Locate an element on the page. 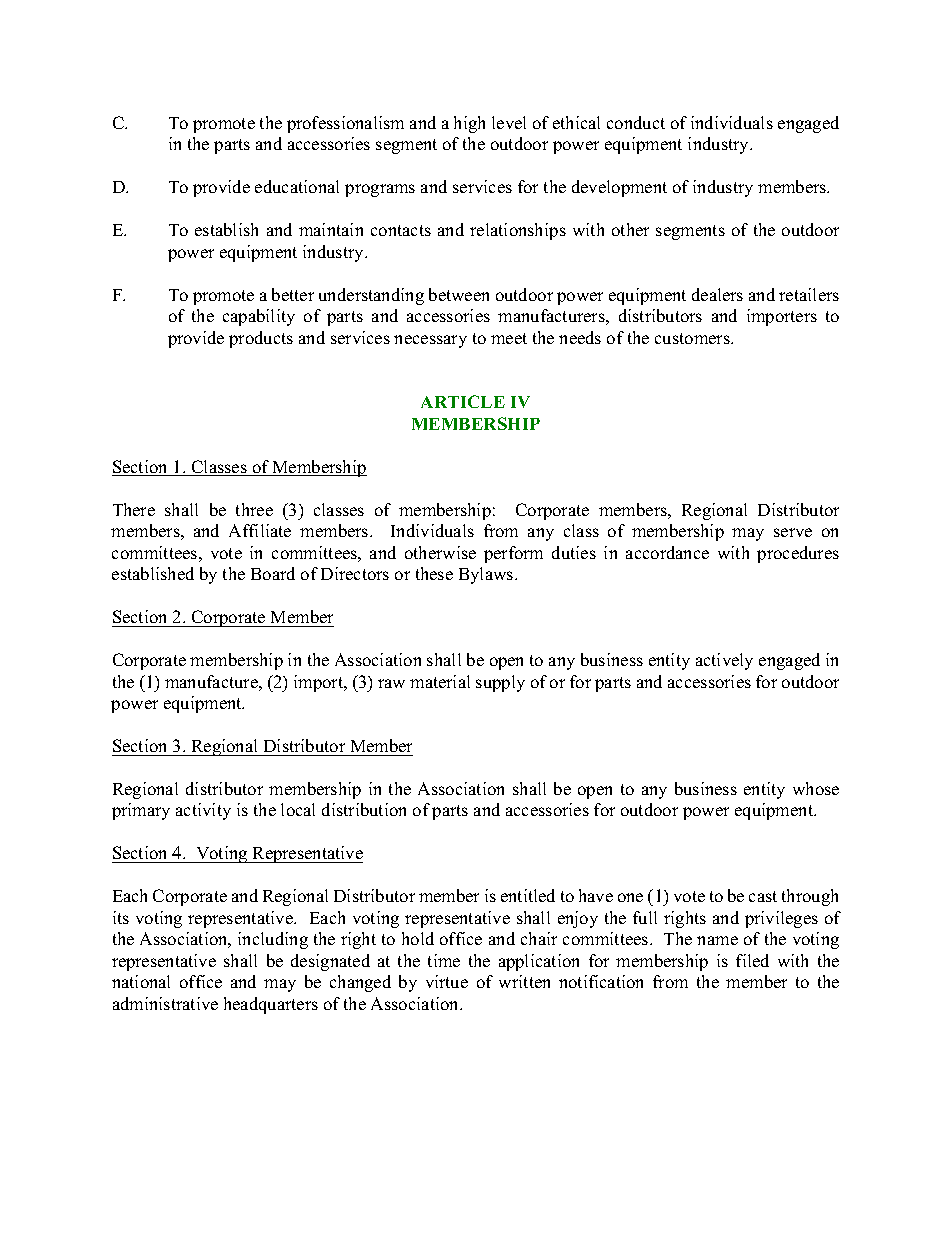 The width and height of the page is (952, 1233). necessary is located at coordinates (430, 341).
